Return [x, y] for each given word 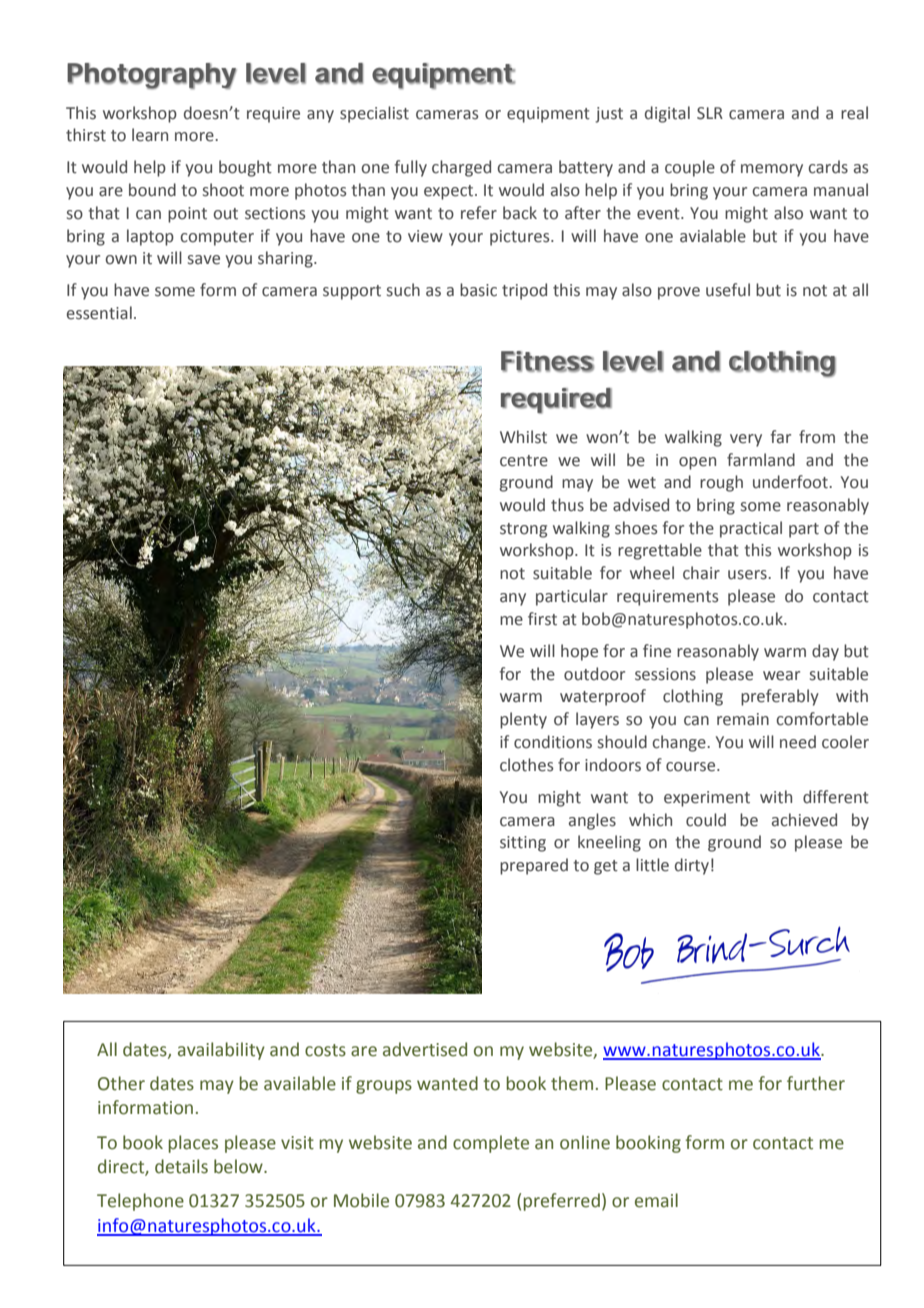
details [181, 1166]
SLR [710, 113]
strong [523, 530]
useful [728, 290]
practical [751, 529]
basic [478, 290]
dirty [692, 866]
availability [221, 1051]
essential [99, 313]
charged [461, 168]
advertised [425, 1049]
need [798, 742]
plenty [523, 720]
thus [567, 505]
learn [150, 135]
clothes [527, 765]
